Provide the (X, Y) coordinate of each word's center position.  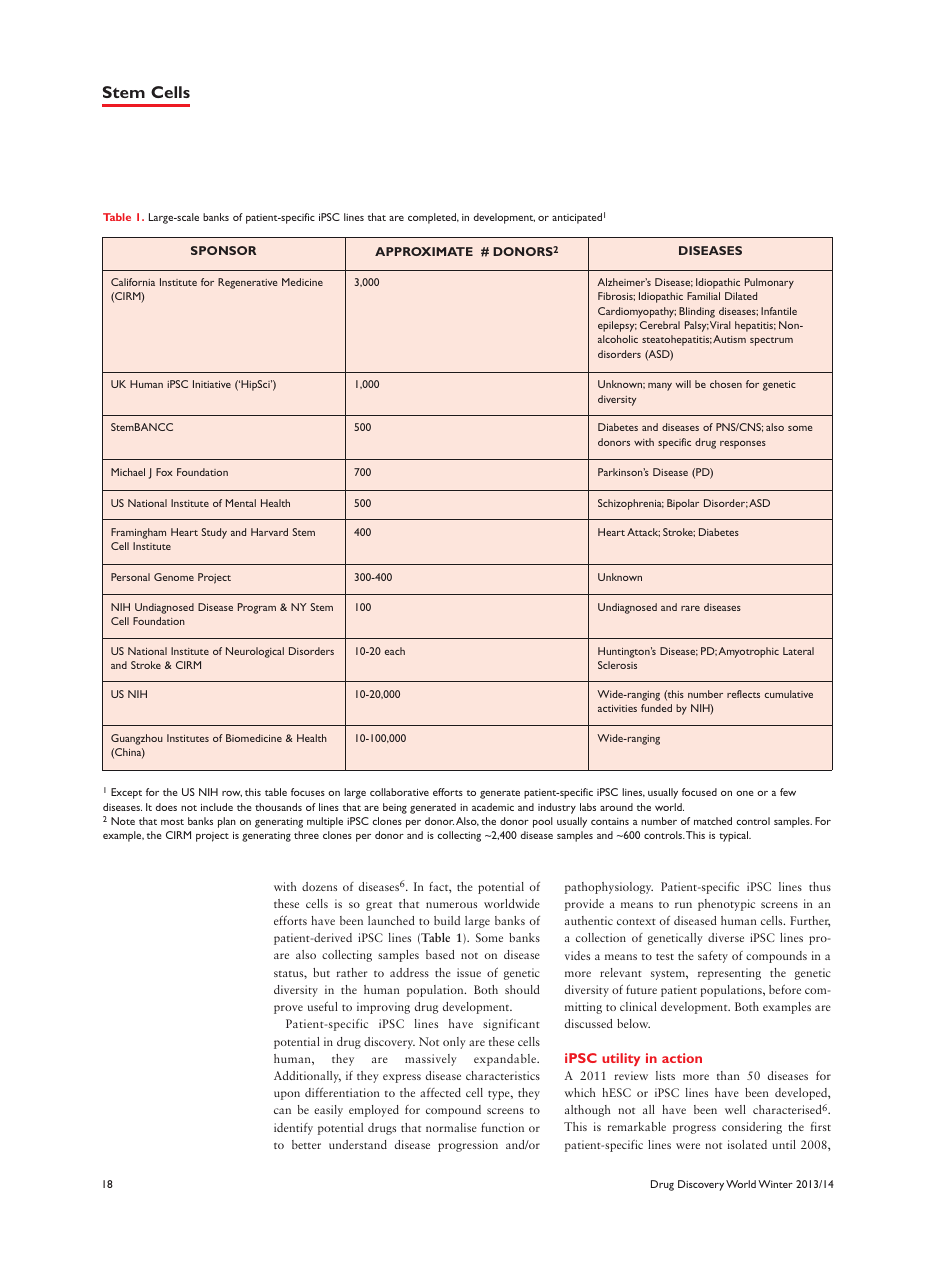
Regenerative (247, 283)
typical (735, 836)
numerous (451, 905)
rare (690, 608)
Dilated (741, 296)
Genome (174, 577)
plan (227, 822)
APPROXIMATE (424, 251)
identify (293, 1129)
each (395, 651)
